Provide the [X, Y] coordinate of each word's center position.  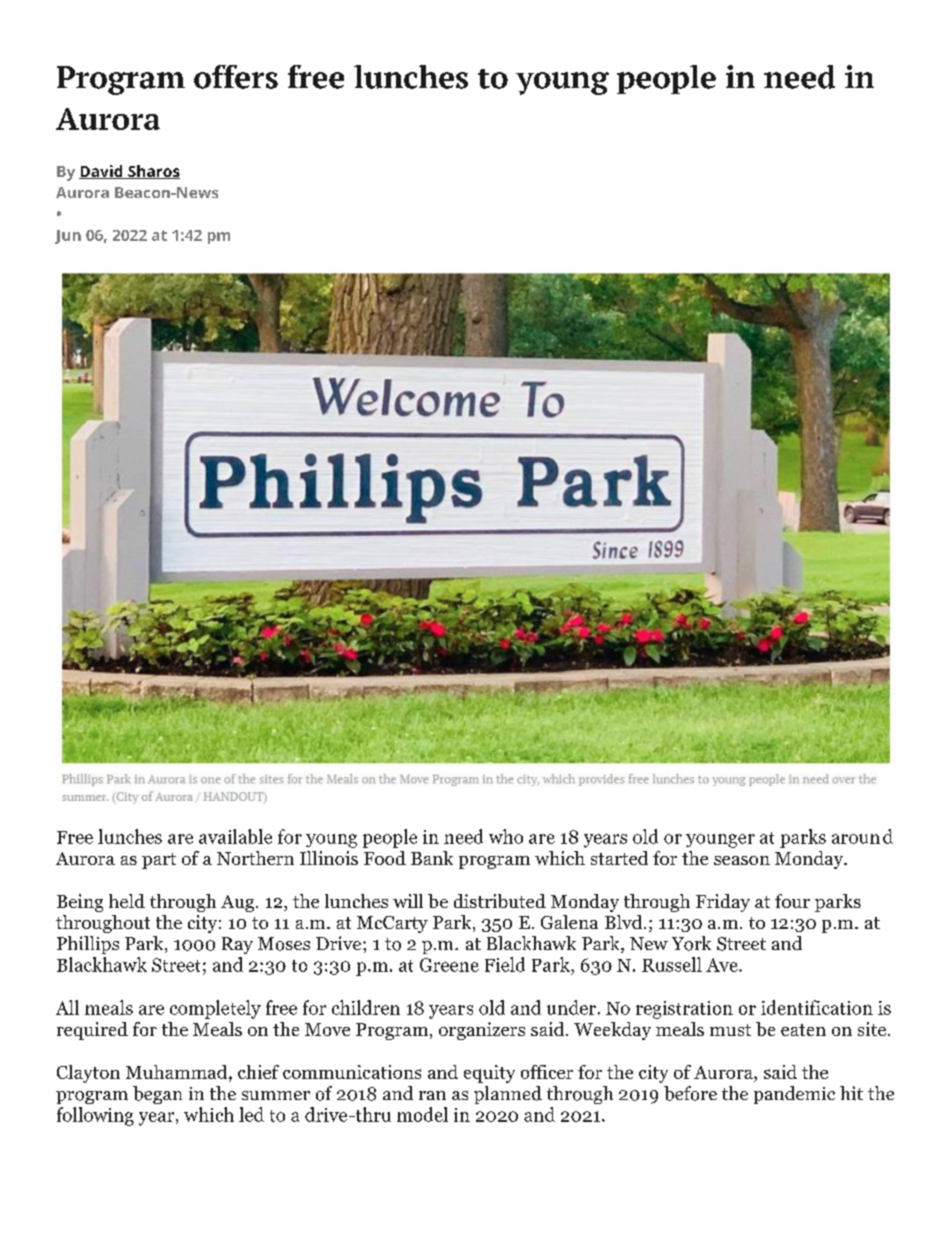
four [792, 901]
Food [385, 858]
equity [489, 1074]
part [159, 861]
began [157, 1095]
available [235, 836]
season [742, 860]
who [506, 836]
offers [236, 77]
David [102, 172]
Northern [255, 858]
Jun [68, 237]
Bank [432, 858]
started [619, 858]
